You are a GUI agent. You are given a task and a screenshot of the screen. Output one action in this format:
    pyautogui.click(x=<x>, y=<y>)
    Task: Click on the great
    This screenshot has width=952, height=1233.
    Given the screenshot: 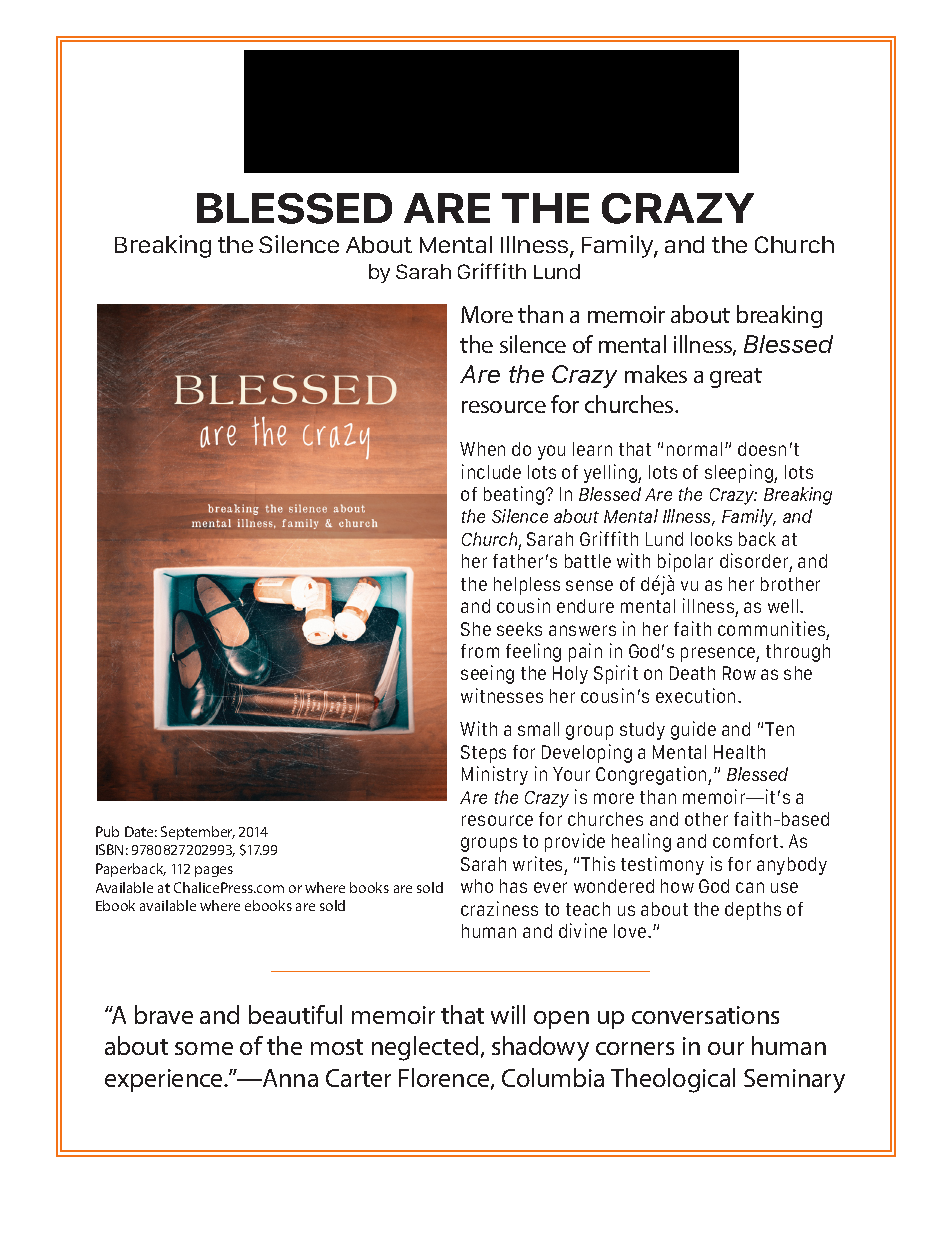 What is the action you would take?
    pyautogui.click(x=736, y=378)
